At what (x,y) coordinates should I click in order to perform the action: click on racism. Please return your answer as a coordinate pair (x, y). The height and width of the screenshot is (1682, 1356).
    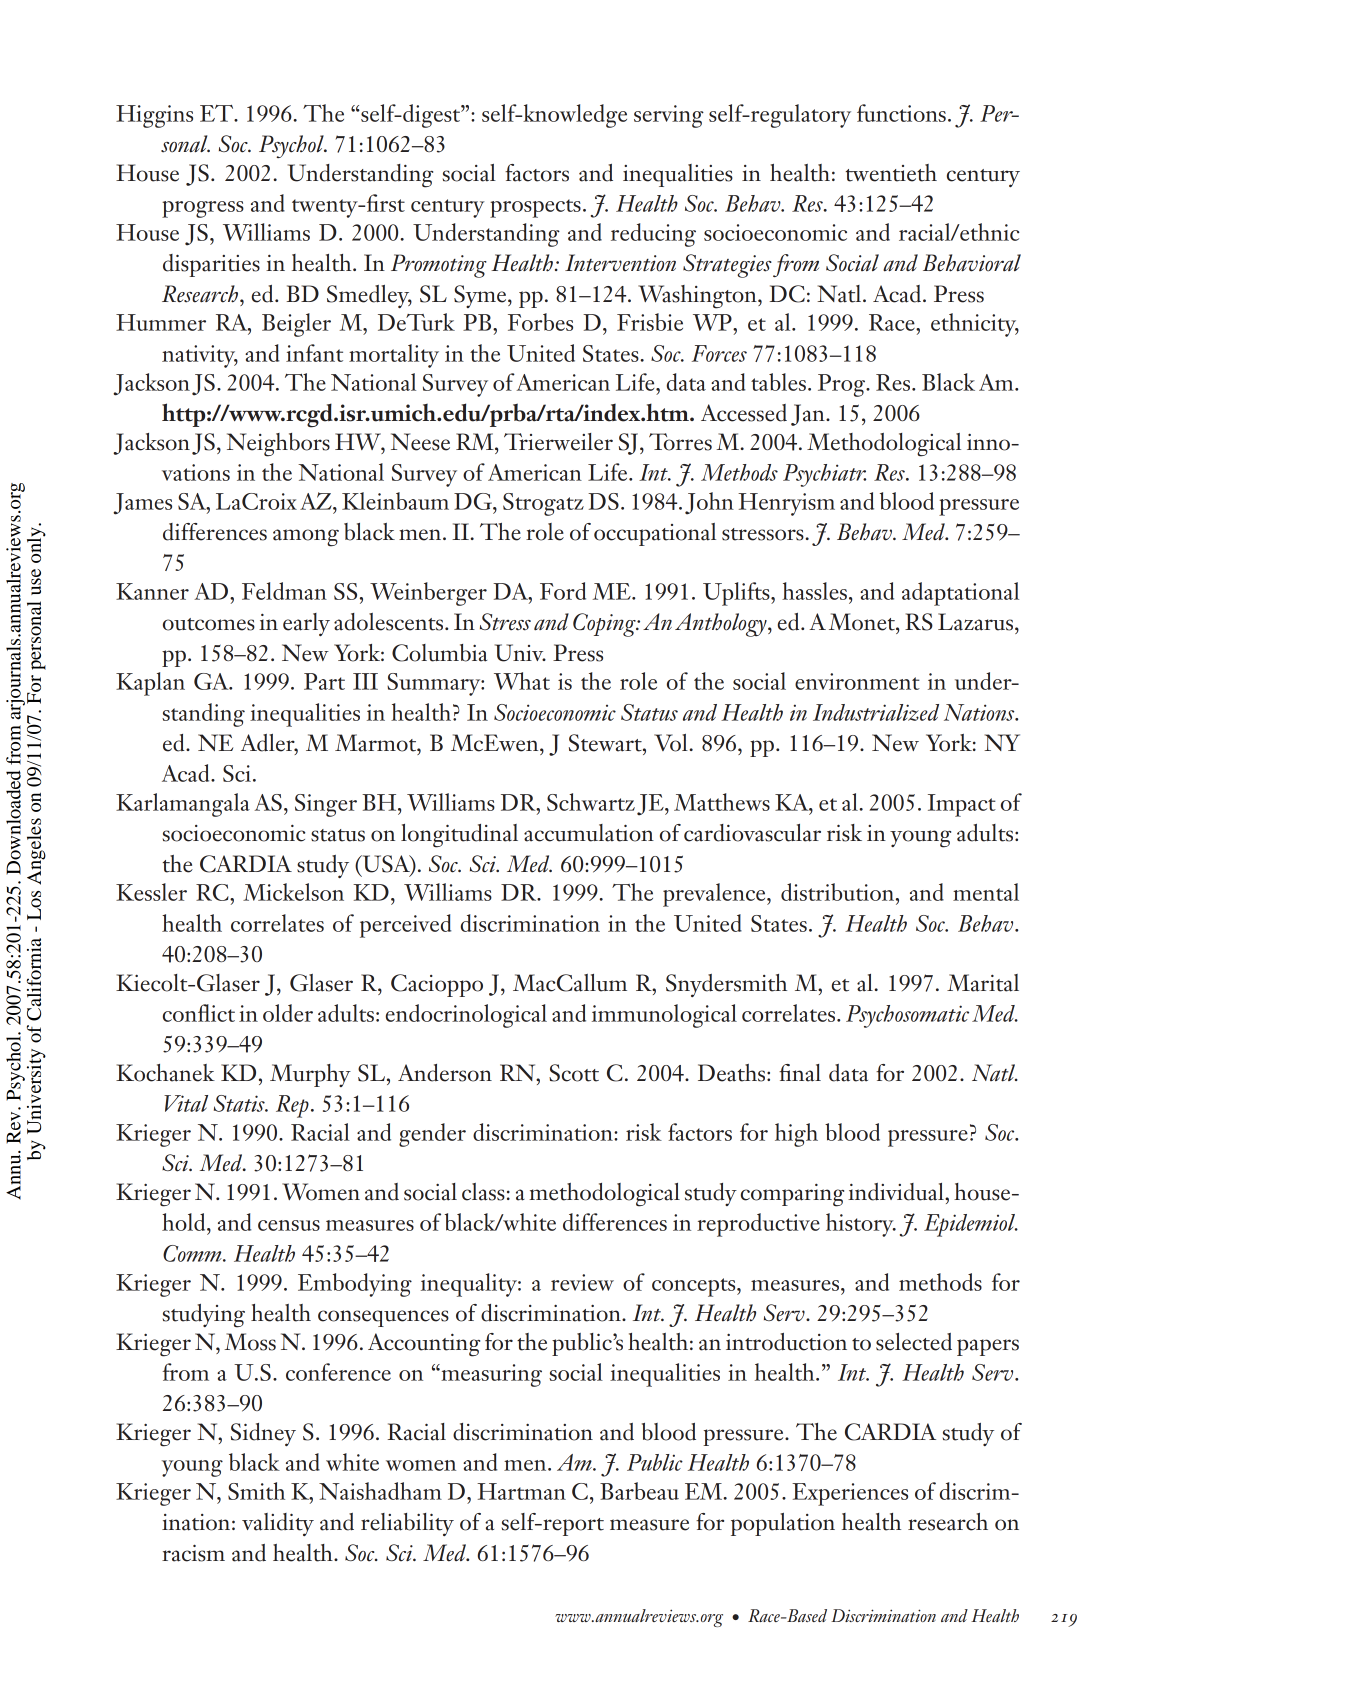
    Looking at the image, I should click on (193, 1553).
